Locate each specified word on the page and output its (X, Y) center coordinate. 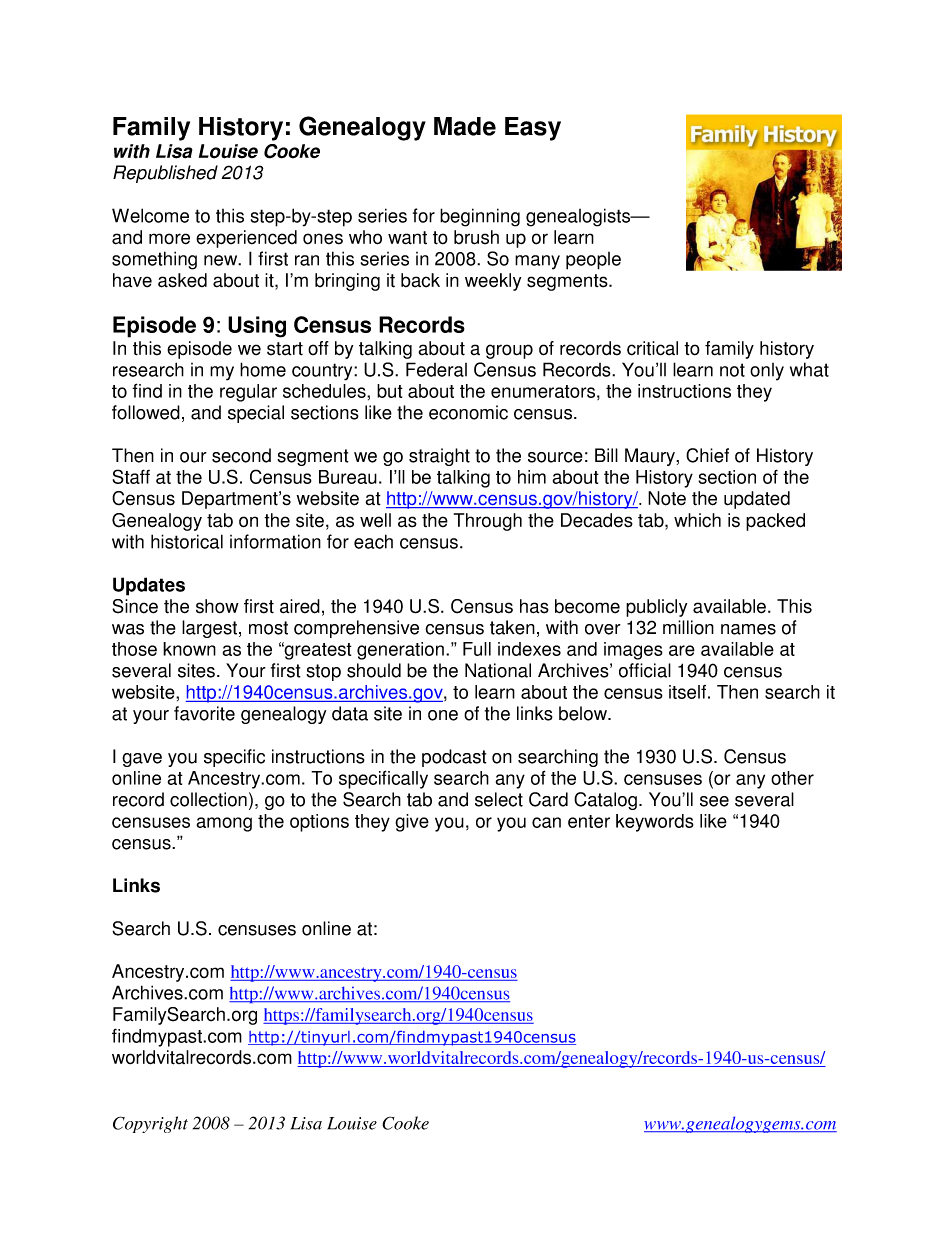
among (224, 824)
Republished (165, 174)
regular (248, 393)
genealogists (579, 217)
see (714, 801)
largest (211, 629)
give (412, 823)
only (767, 372)
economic (468, 412)
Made (465, 126)
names (748, 629)
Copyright (150, 1124)
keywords (655, 823)
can (546, 822)
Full (477, 649)
